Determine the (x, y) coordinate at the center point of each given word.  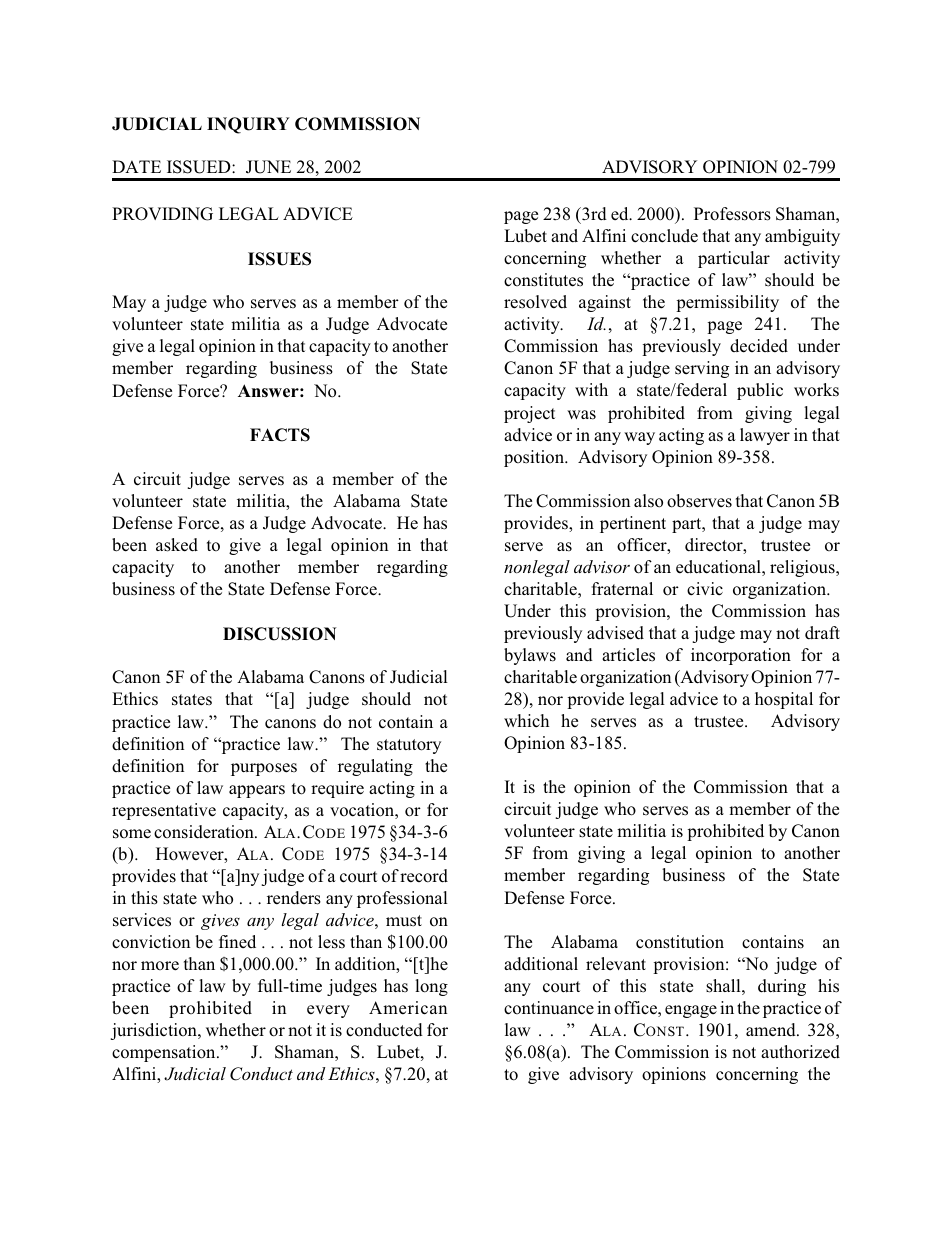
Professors (732, 214)
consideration (205, 832)
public (760, 391)
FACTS (280, 435)
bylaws (530, 656)
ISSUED (200, 167)
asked (177, 545)
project (529, 414)
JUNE (268, 167)
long (431, 987)
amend (772, 1030)
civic (705, 589)
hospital (784, 700)
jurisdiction (154, 1031)
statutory (409, 746)
